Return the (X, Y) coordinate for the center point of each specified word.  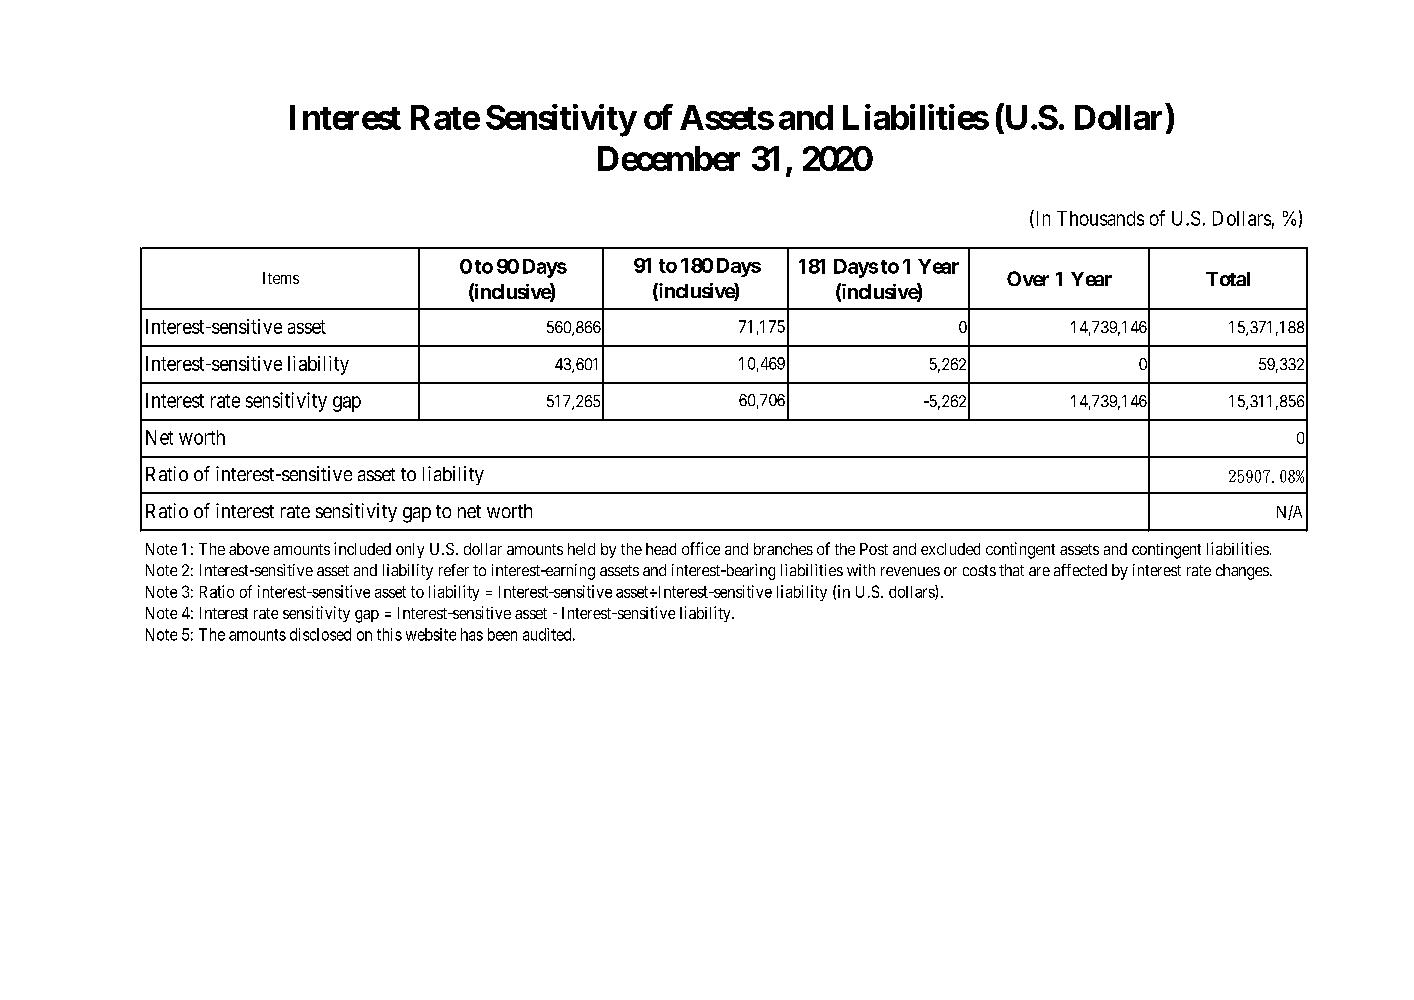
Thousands (1100, 218)
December (669, 158)
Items (281, 278)
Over (1028, 278)
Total (1228, 279)
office (701, 548)
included (362, 548)
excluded (950, 549)
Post (874, 549)
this (389, 634)
